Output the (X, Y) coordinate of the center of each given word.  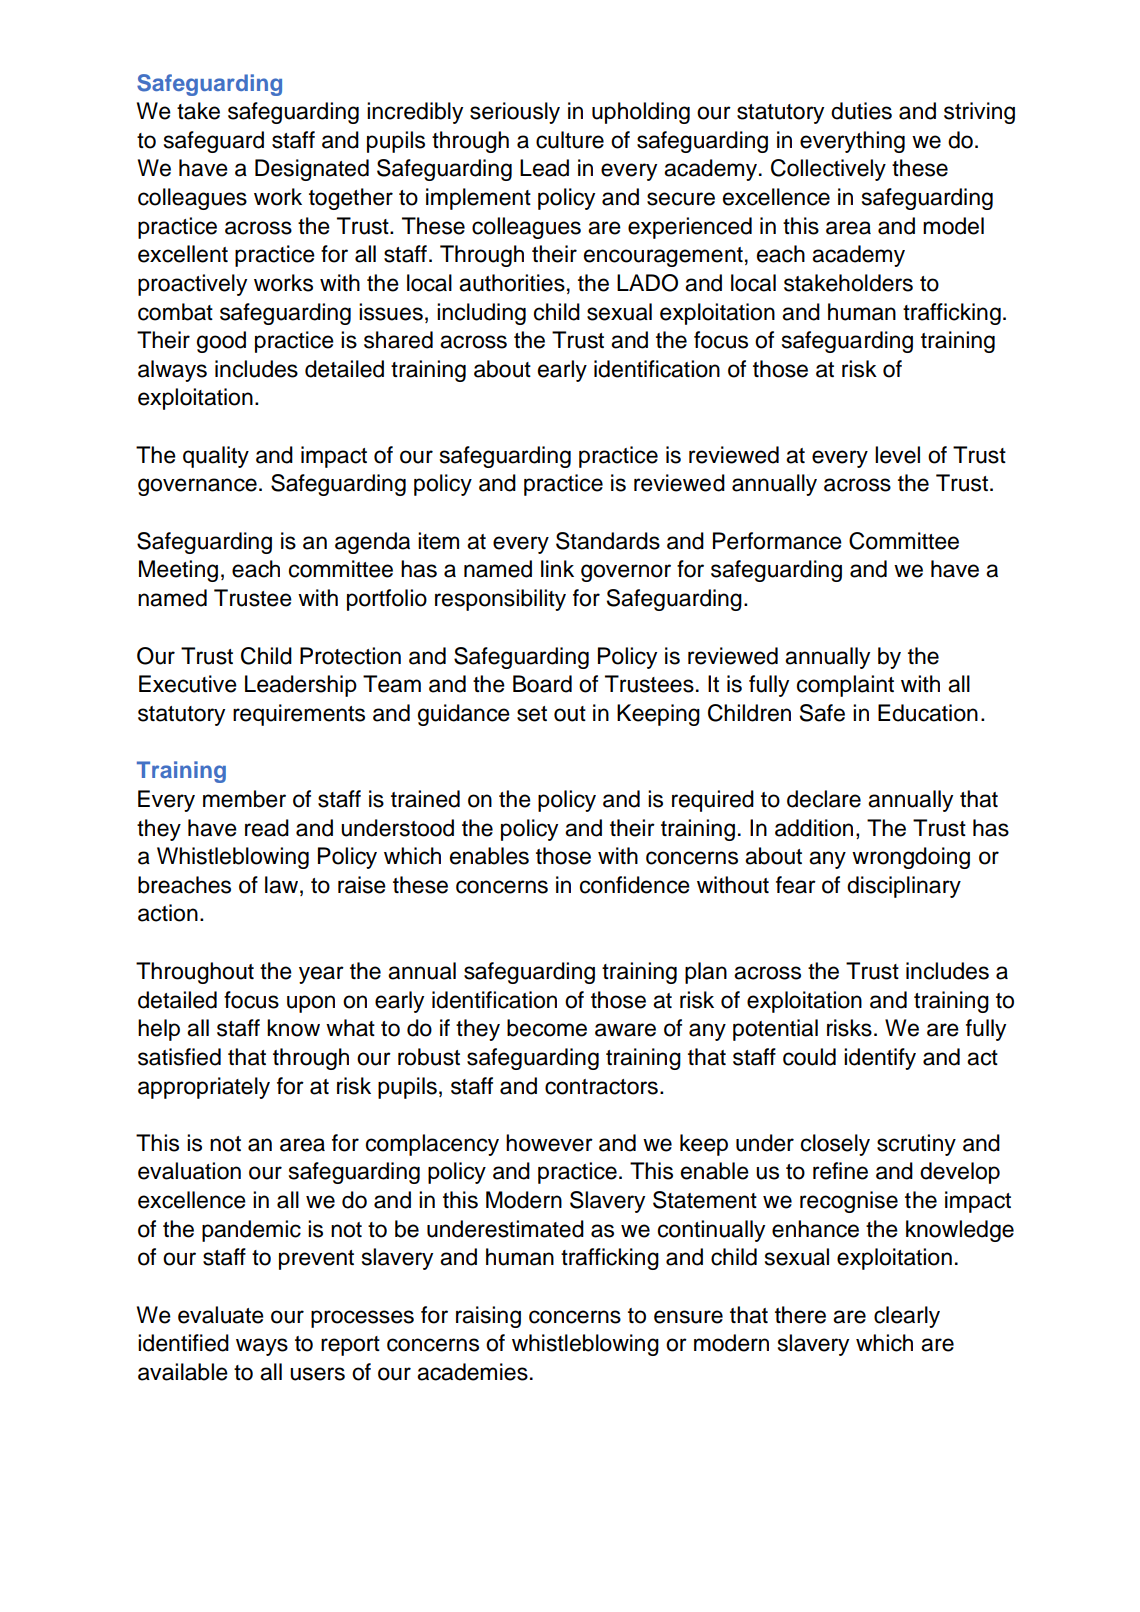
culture (570, 140)
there (800, 1315)
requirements (299, 715)
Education (928, 713)
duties (861, 111)
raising (488, 1317)
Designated (312, 170)
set (532, 714)
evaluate (221, 1315)
